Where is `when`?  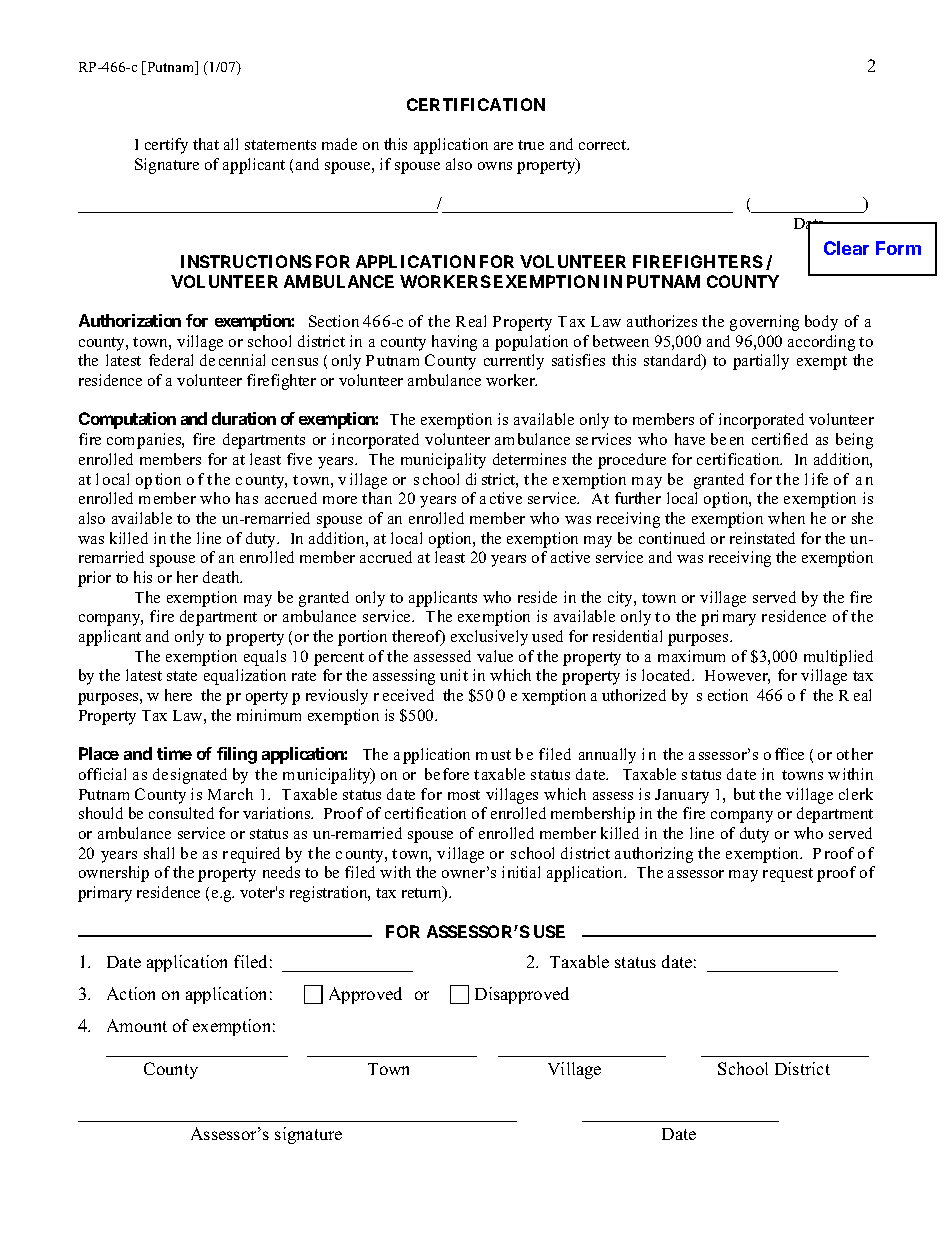
when is located at coordinates (786, 518).
